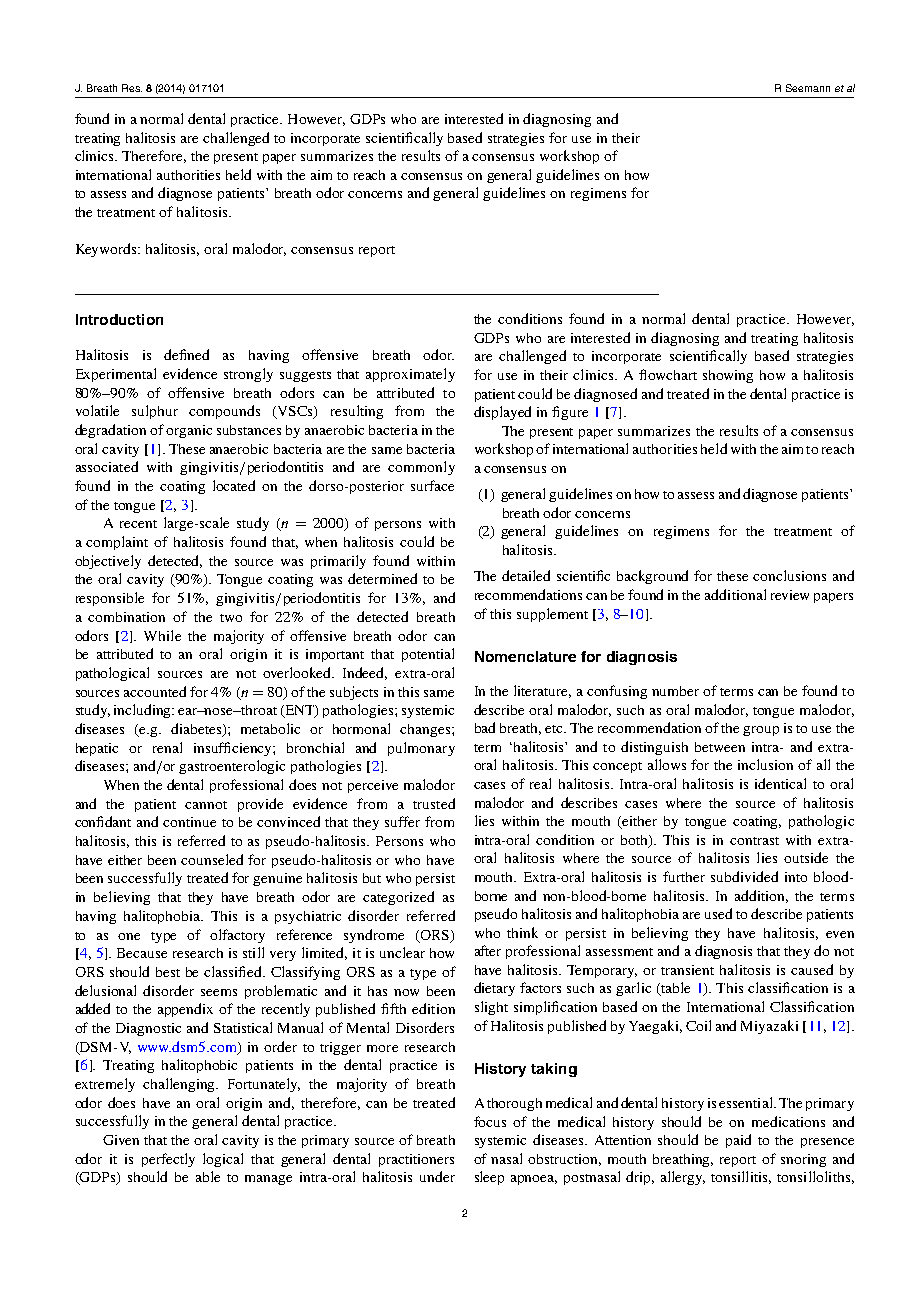 This screenshot has width=924, height=1308. I want to click on conclusions, so click(789, 575).
